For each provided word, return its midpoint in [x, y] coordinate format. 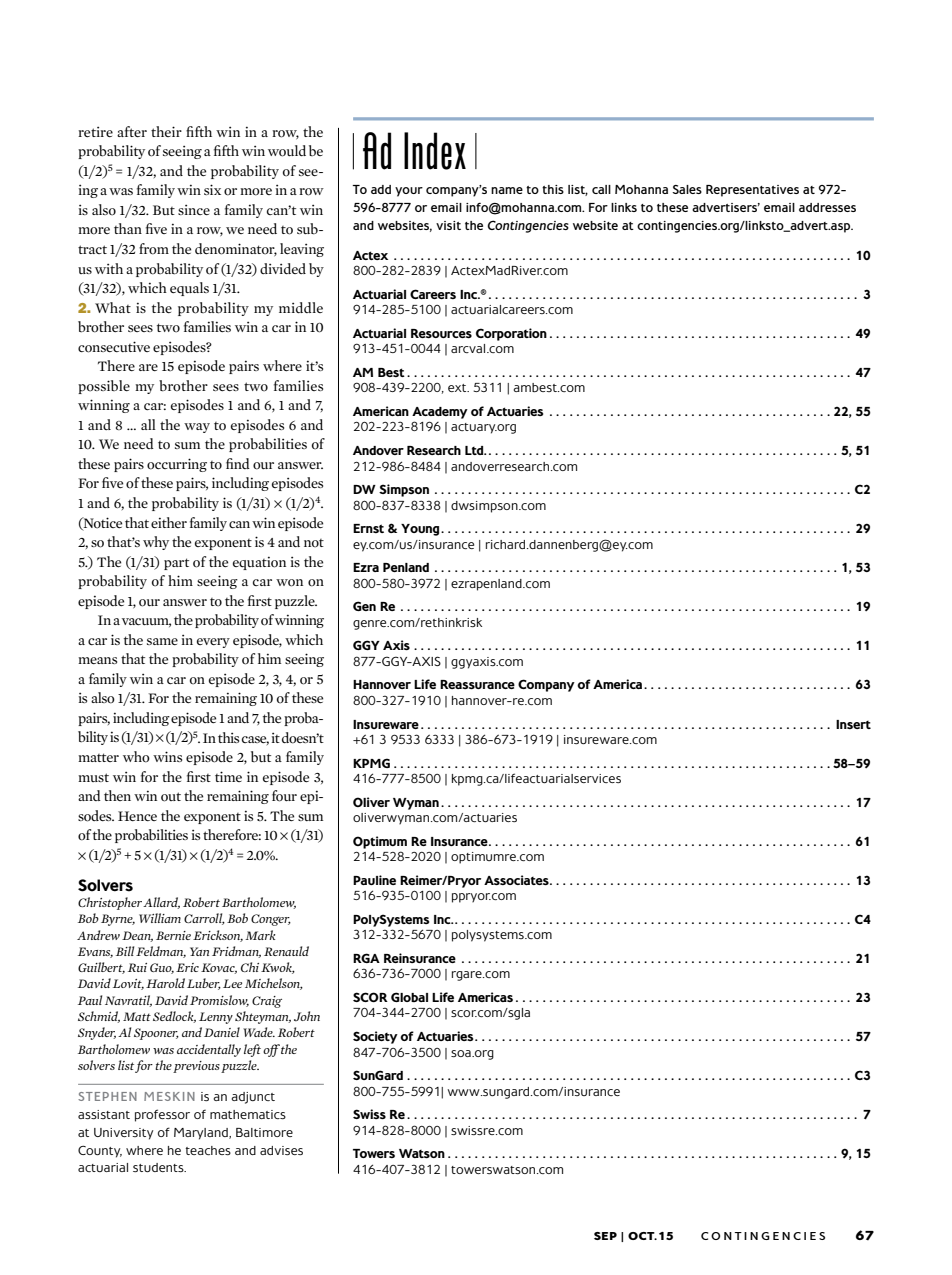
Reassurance [477, 684]
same [162, 641]
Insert [853, 724]
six [212, 189]
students [159, 1167]
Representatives [752, 191]
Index [435, 151]
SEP [605, 1236]
